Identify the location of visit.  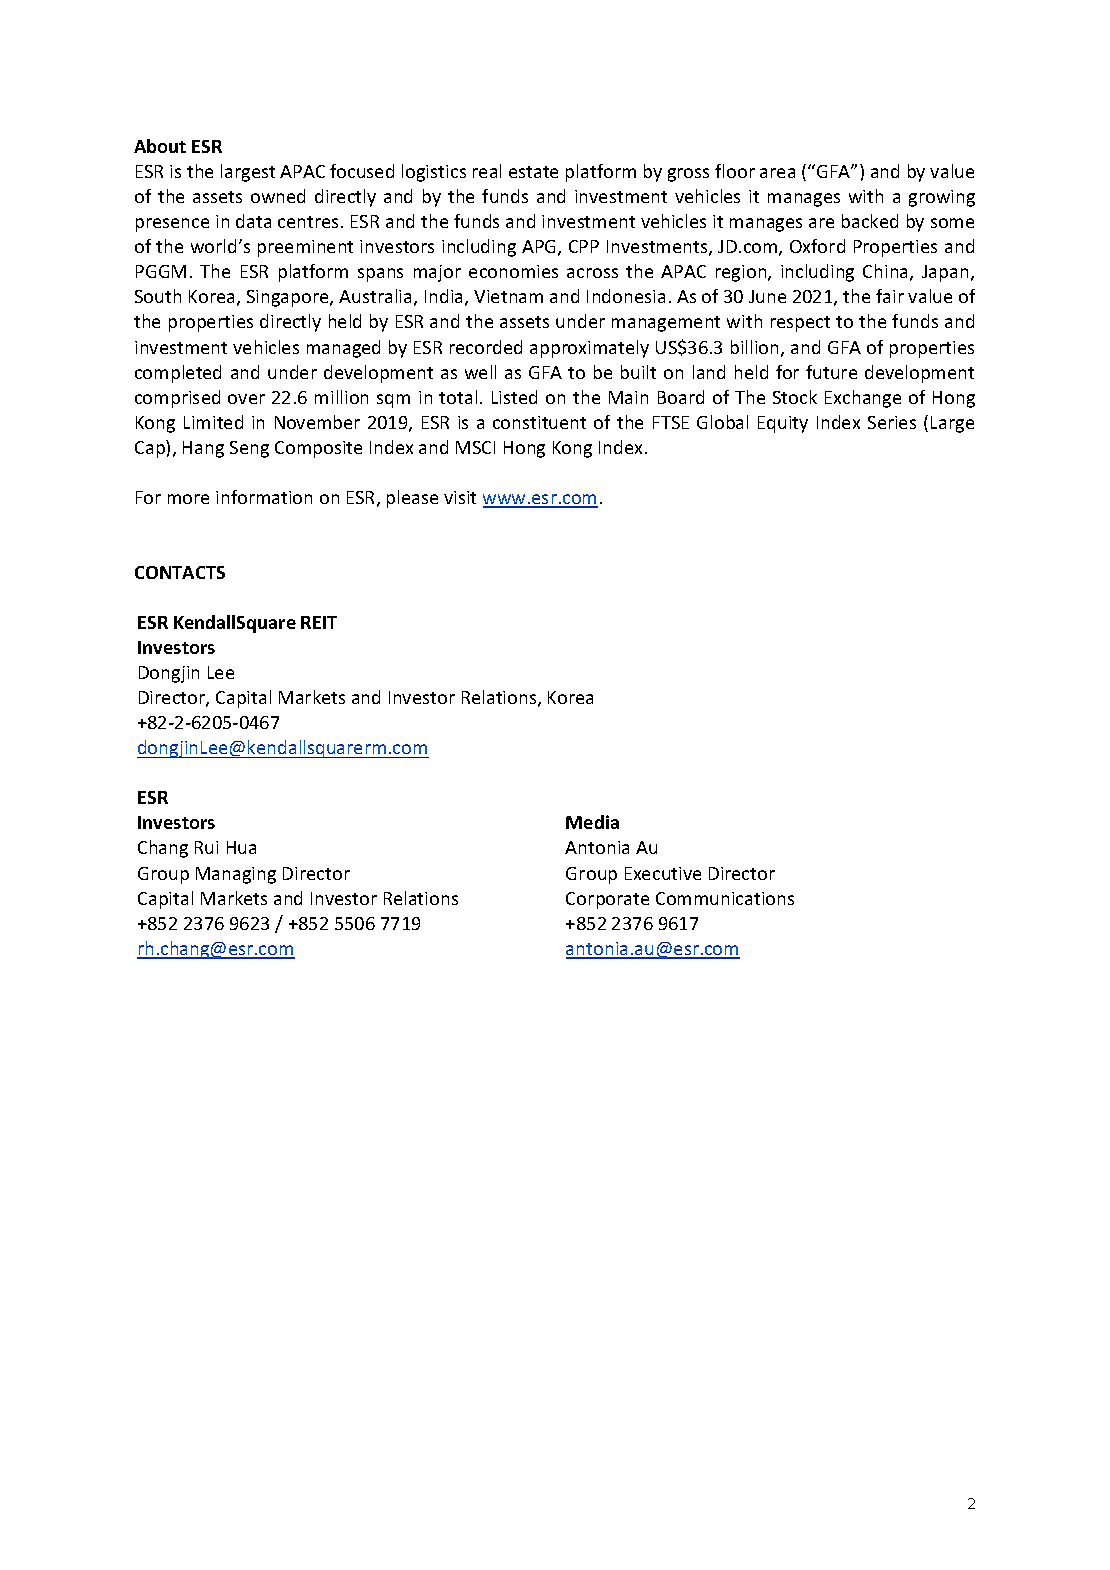
(460, 497).
